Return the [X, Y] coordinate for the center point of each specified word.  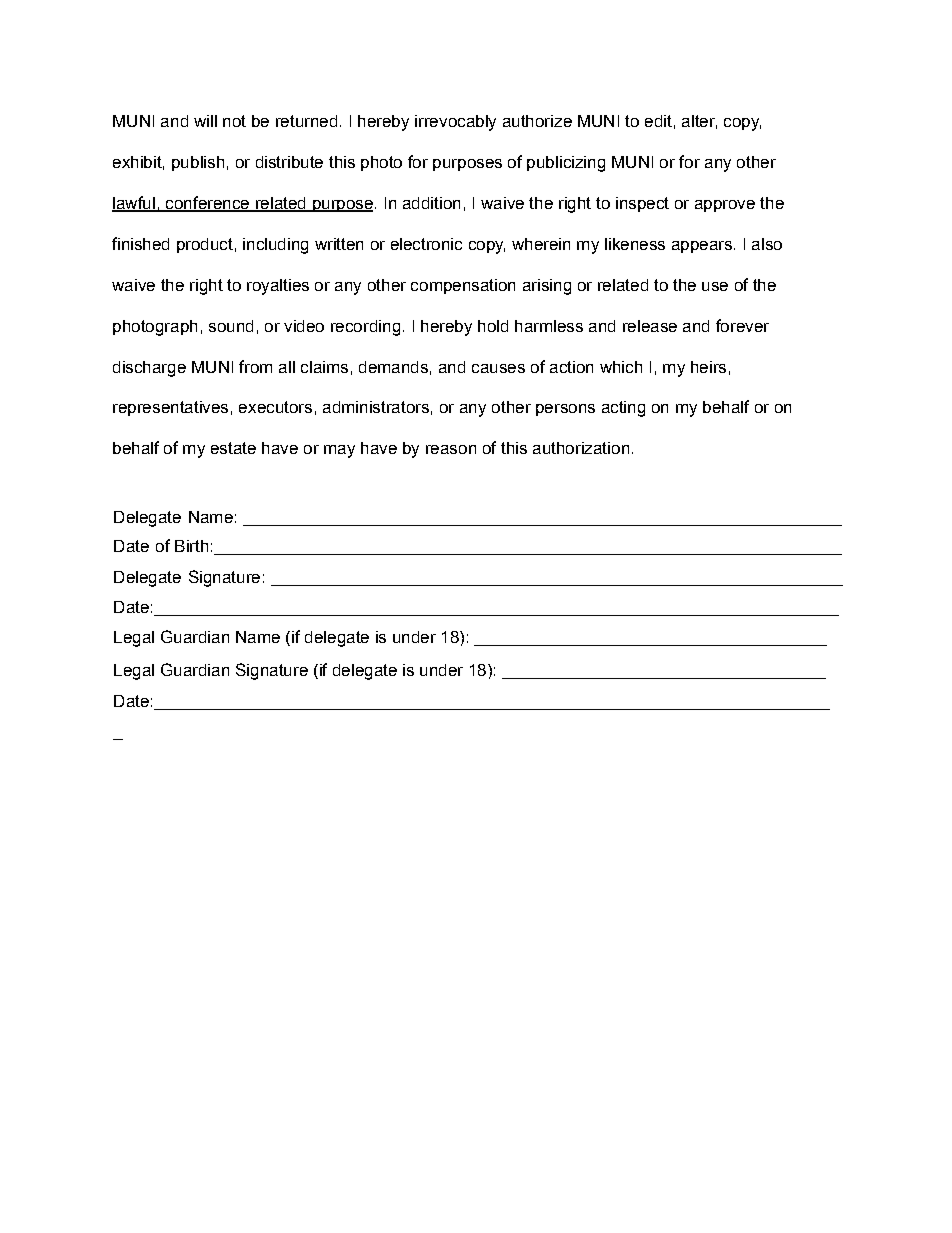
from [255, 366]
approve [725, 206]
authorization [581, 448]
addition [431, 203]
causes [498, 368]
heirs [708, 367]
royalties [278, 287]
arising [547, 287]
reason [451, 449]
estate [233, 448]
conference [207, 204]
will [205, 121]
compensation [463, 286]
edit [658, 121]
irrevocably [455, 123]
